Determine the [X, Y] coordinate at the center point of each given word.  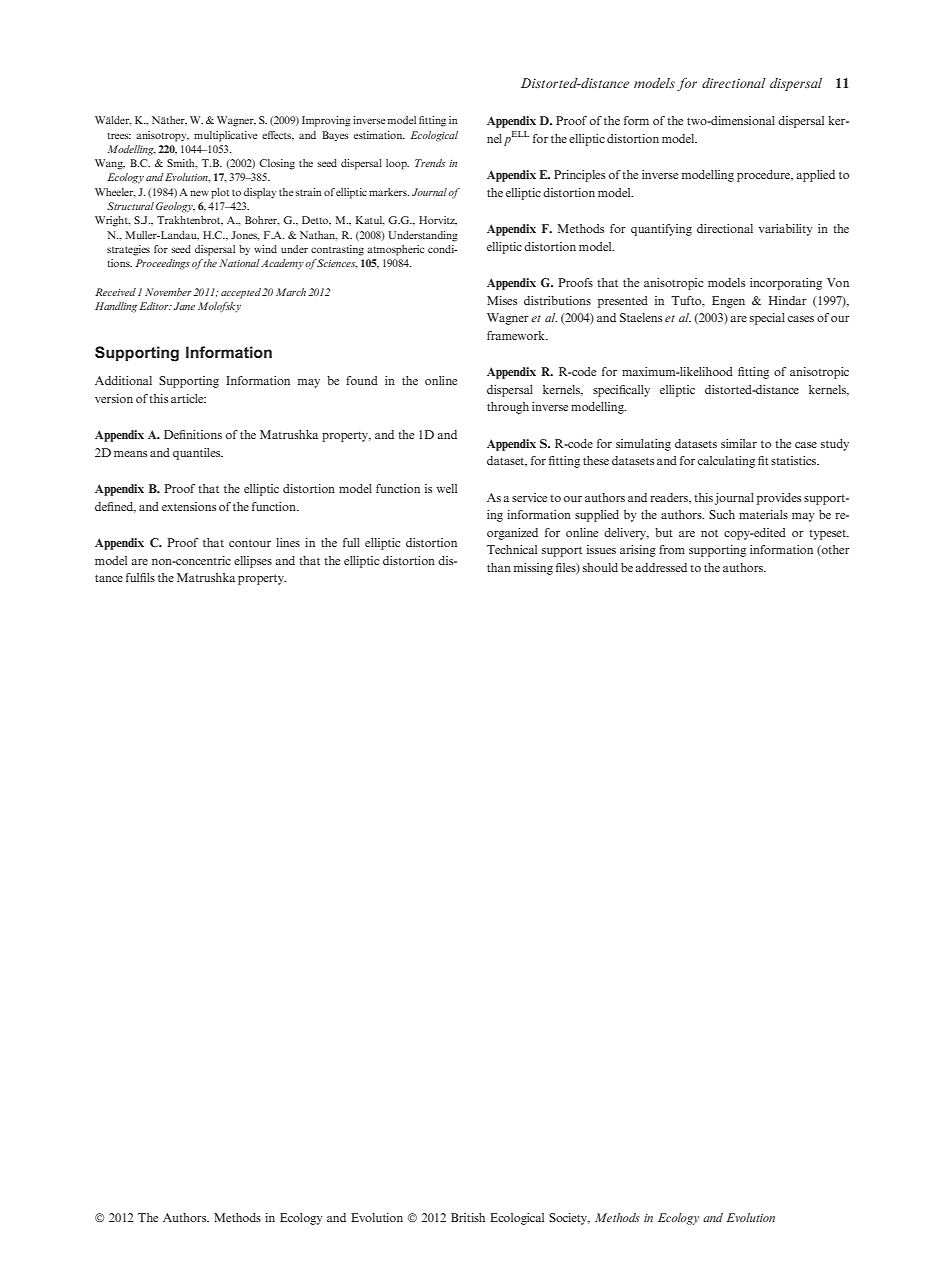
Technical [512, 549]
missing [533, 569]
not [709, 533]
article [188, 398]
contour [250, 543]
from [672, 549]
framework [517, 335]
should [600, 567]
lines [288, 542]
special [767, 319]
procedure [764, 176]
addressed [661, 567]
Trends [430, 163]
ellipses [253, 562]
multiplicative [225, 136]
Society [569, 1219]
